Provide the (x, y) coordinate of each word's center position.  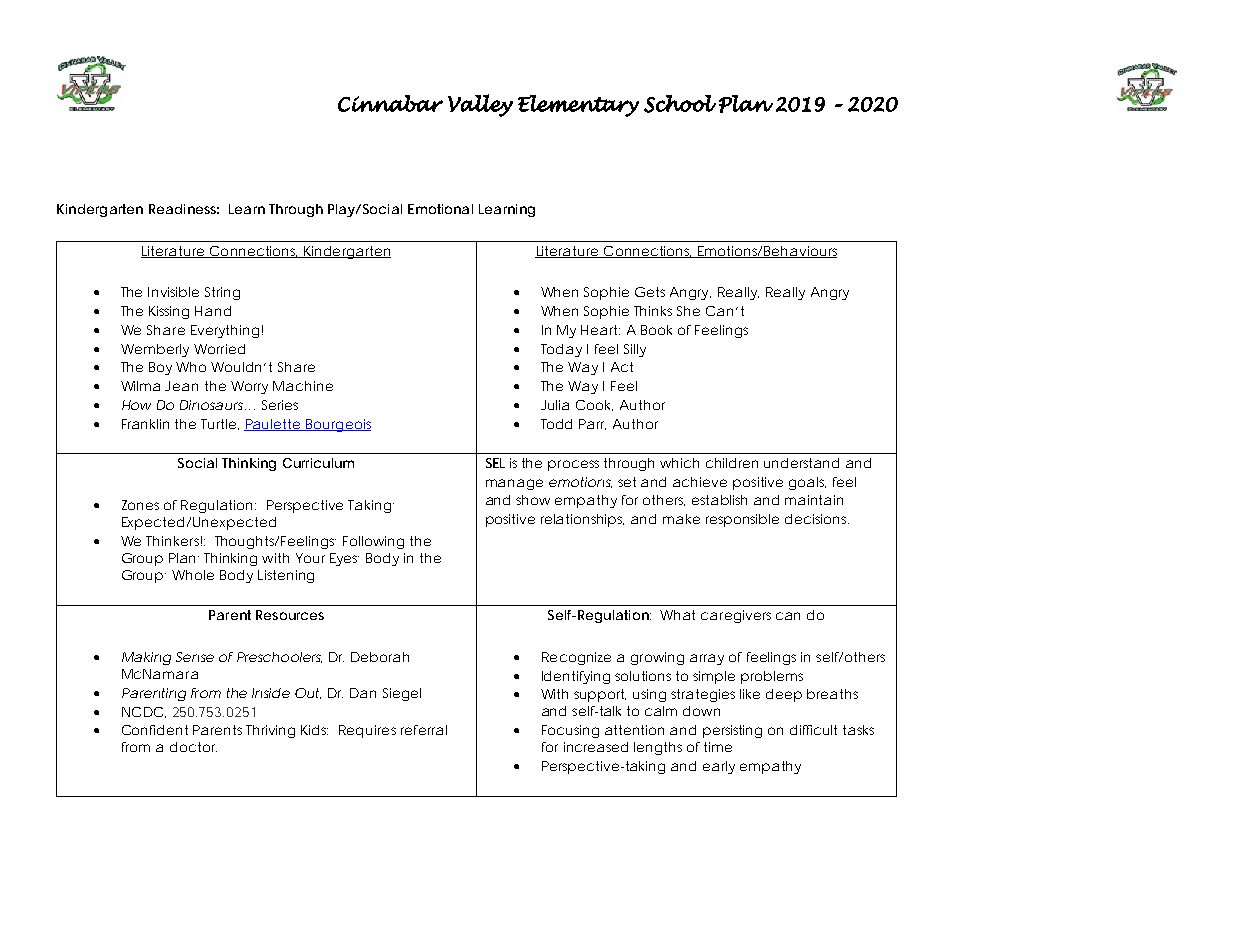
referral (424, 730)
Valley (480, 105)
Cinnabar (390, 103)
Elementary (578, 106)
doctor (193, 747)
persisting (732, 731)
